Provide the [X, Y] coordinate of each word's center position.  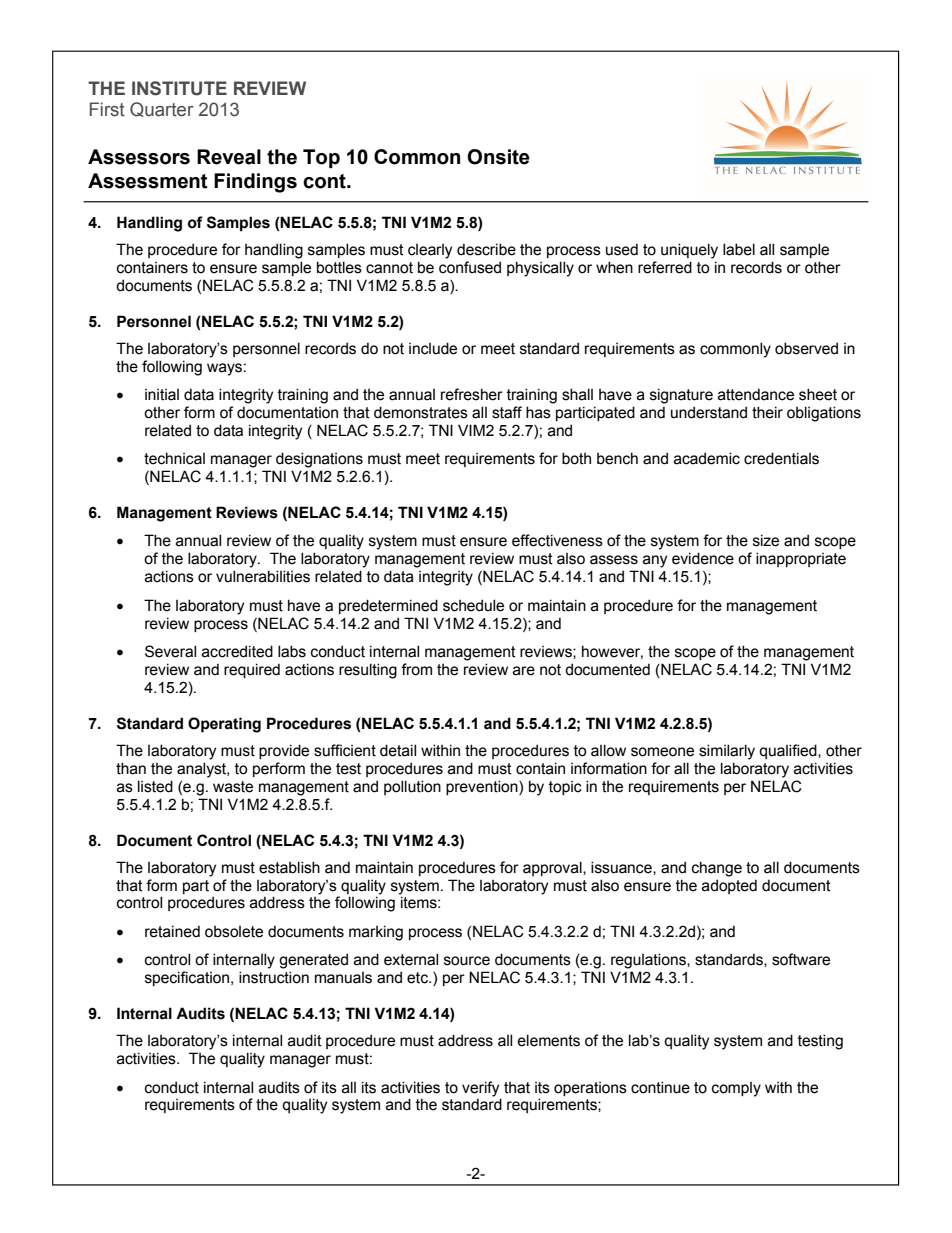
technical [174, 458]
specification [188, 978]
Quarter [162, 109]
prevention [483, 787]
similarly [727, 752]
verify [480, 1089]
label [739, 249]
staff [507, 412]
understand [709, 412]
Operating [224, 725]
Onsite [498, 157]
